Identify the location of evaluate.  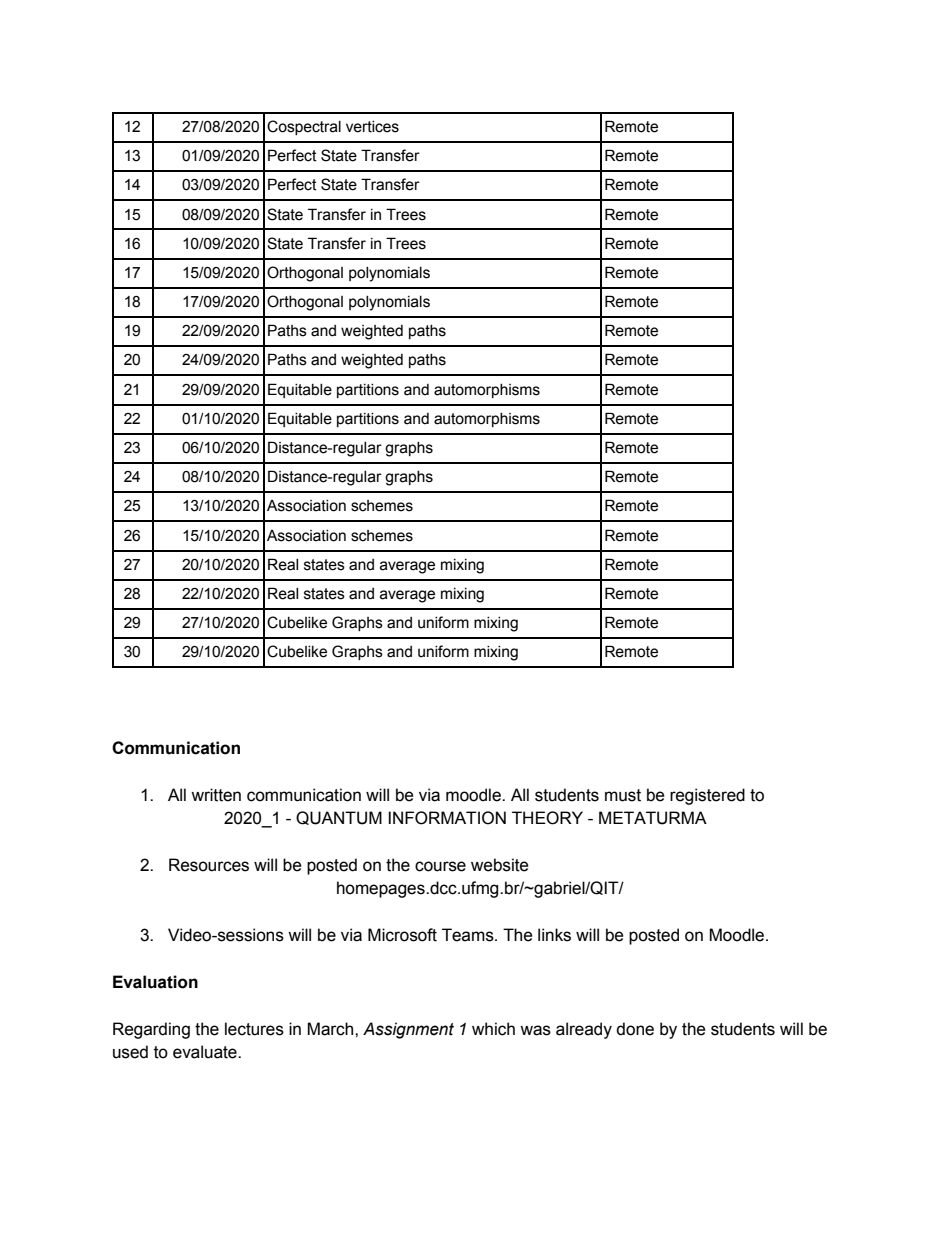
(206, 1052).
